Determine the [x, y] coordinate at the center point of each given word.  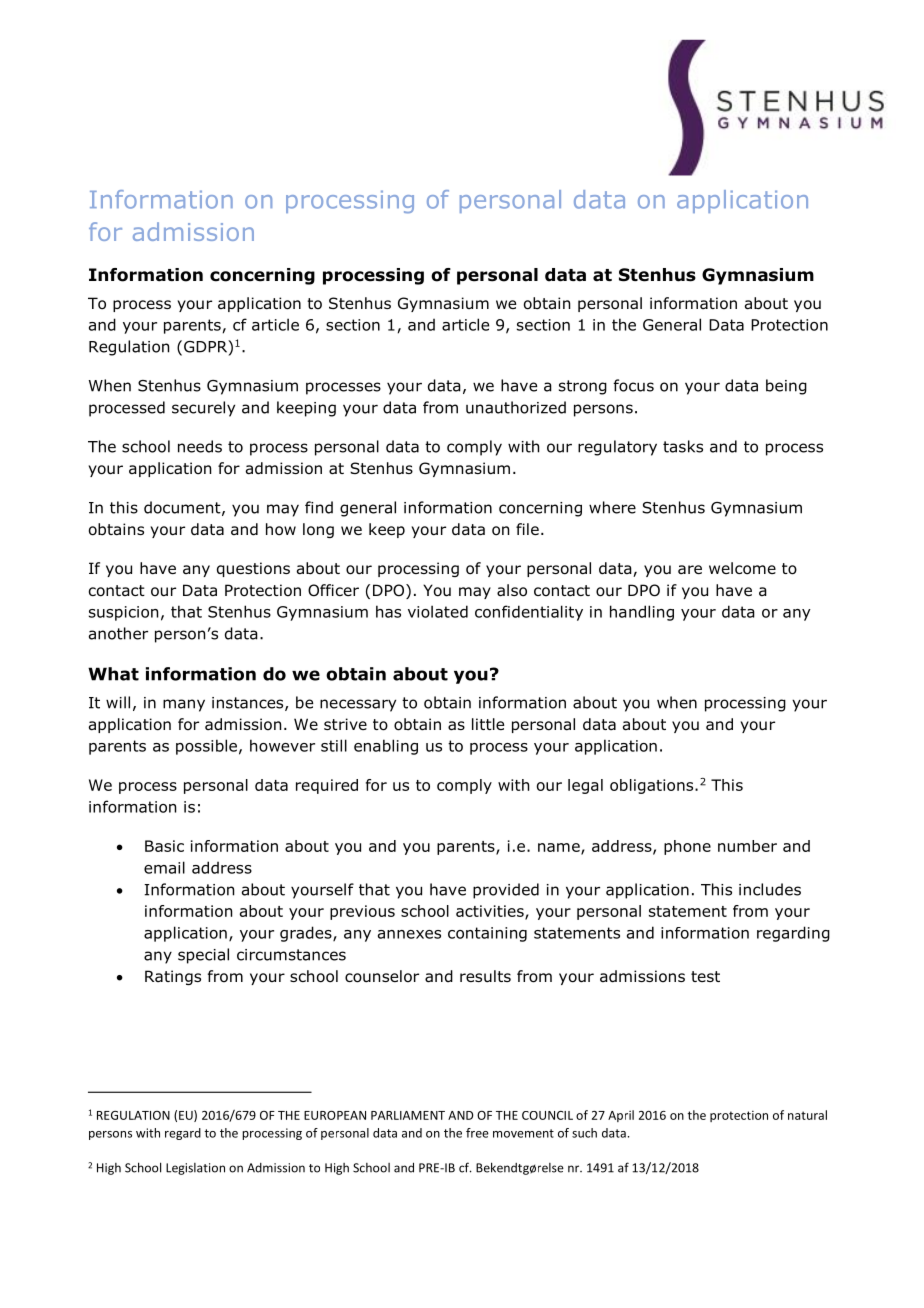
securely [203, 409]
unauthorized [516, 407]
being [786, 387]
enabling [386, 747]
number [747, 846]
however [282, 745]
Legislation [195, 1169]
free [477, 1133]
